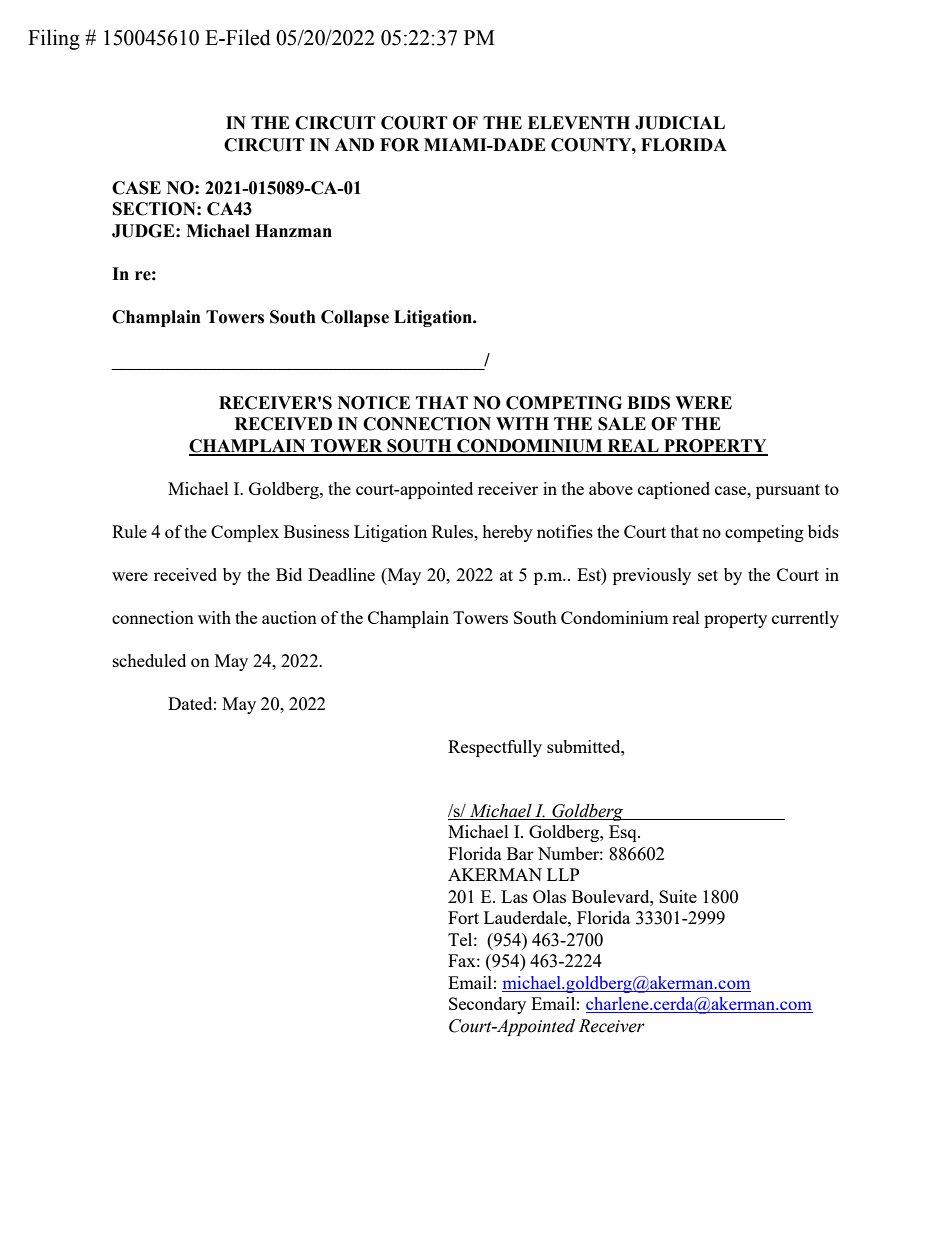 The height and width of the image is (1233, 952). What do you see at coordinates (374, 403) in the image?
I see `NOTICE` at bounding box center [374, 403].
